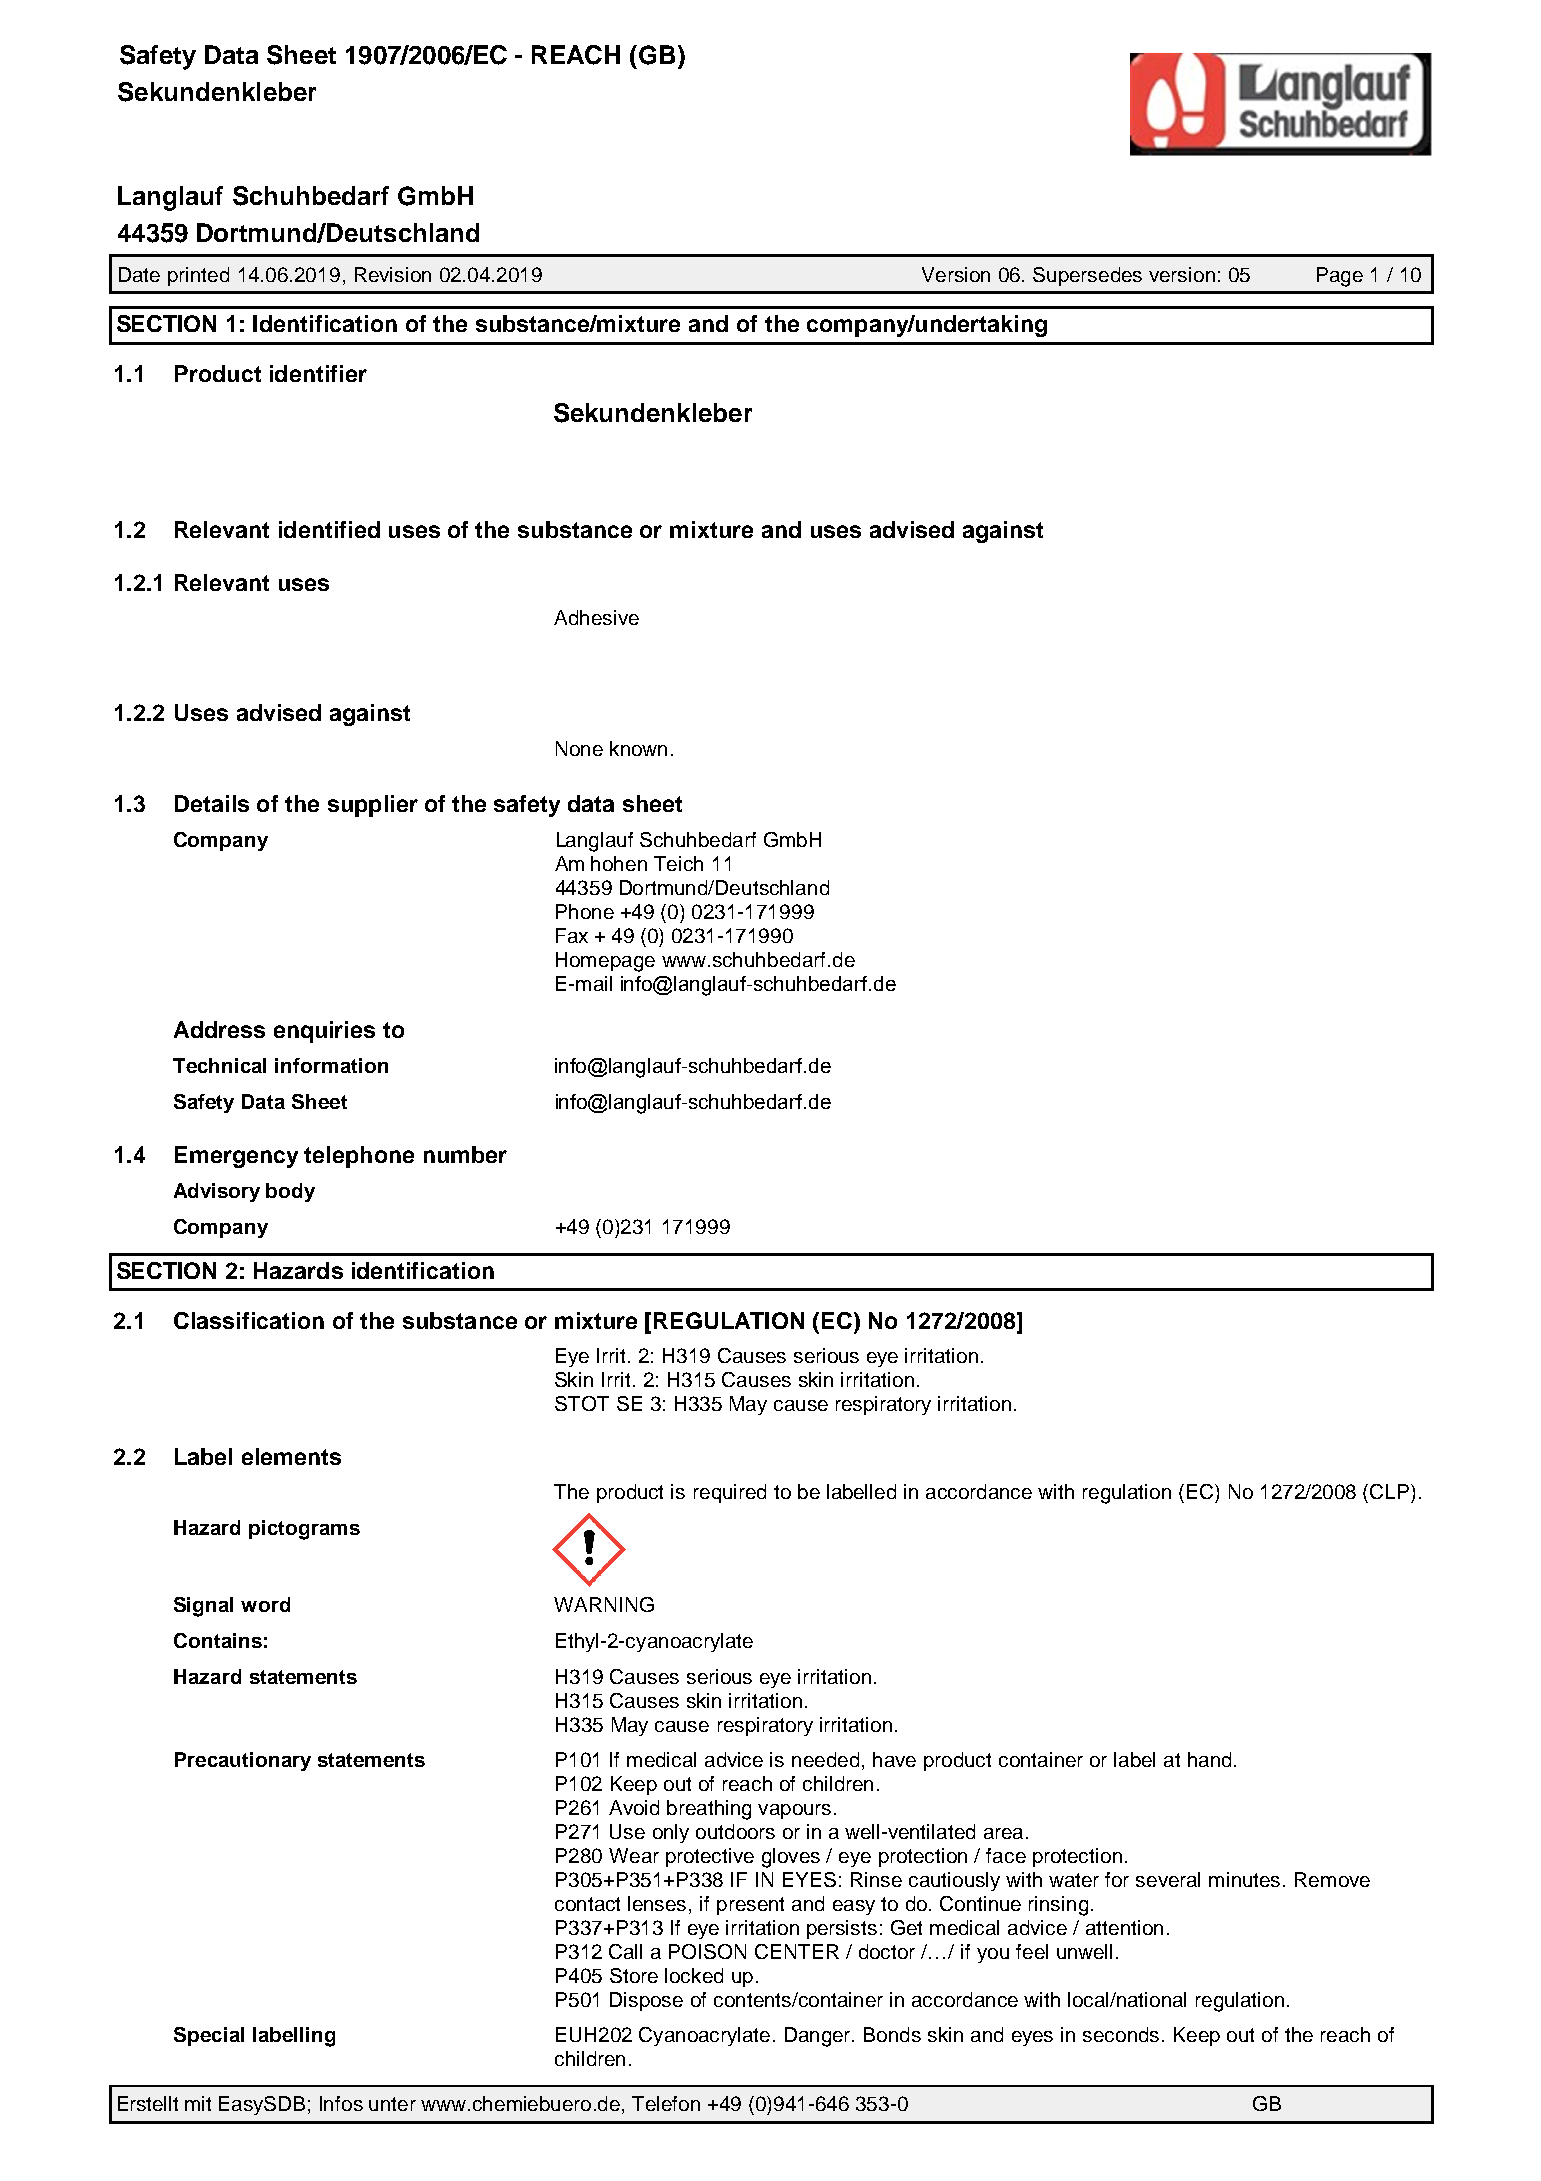  I want to click on known, so click(638, 748).
